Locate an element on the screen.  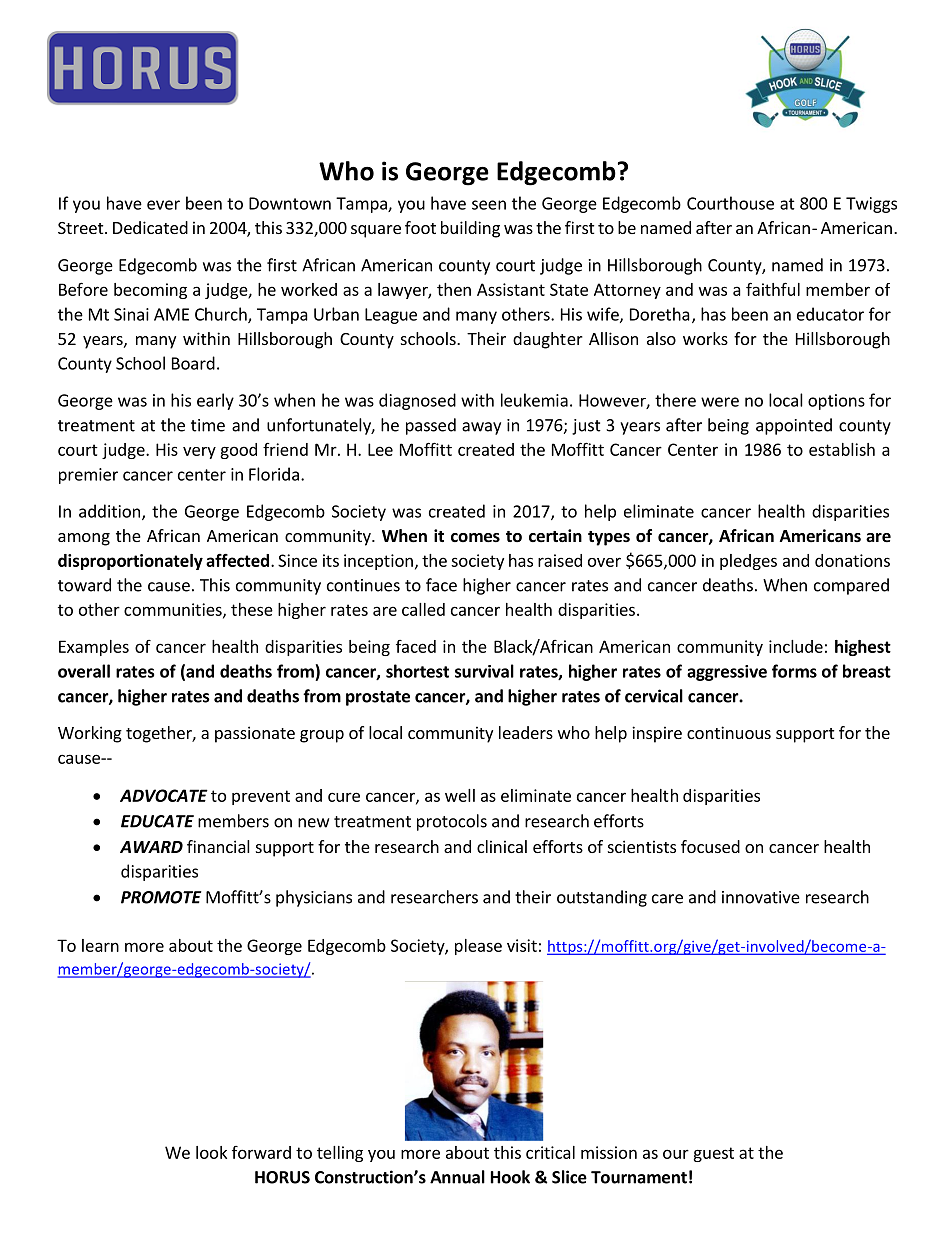
guest is located at coordinates (713, 1154).
